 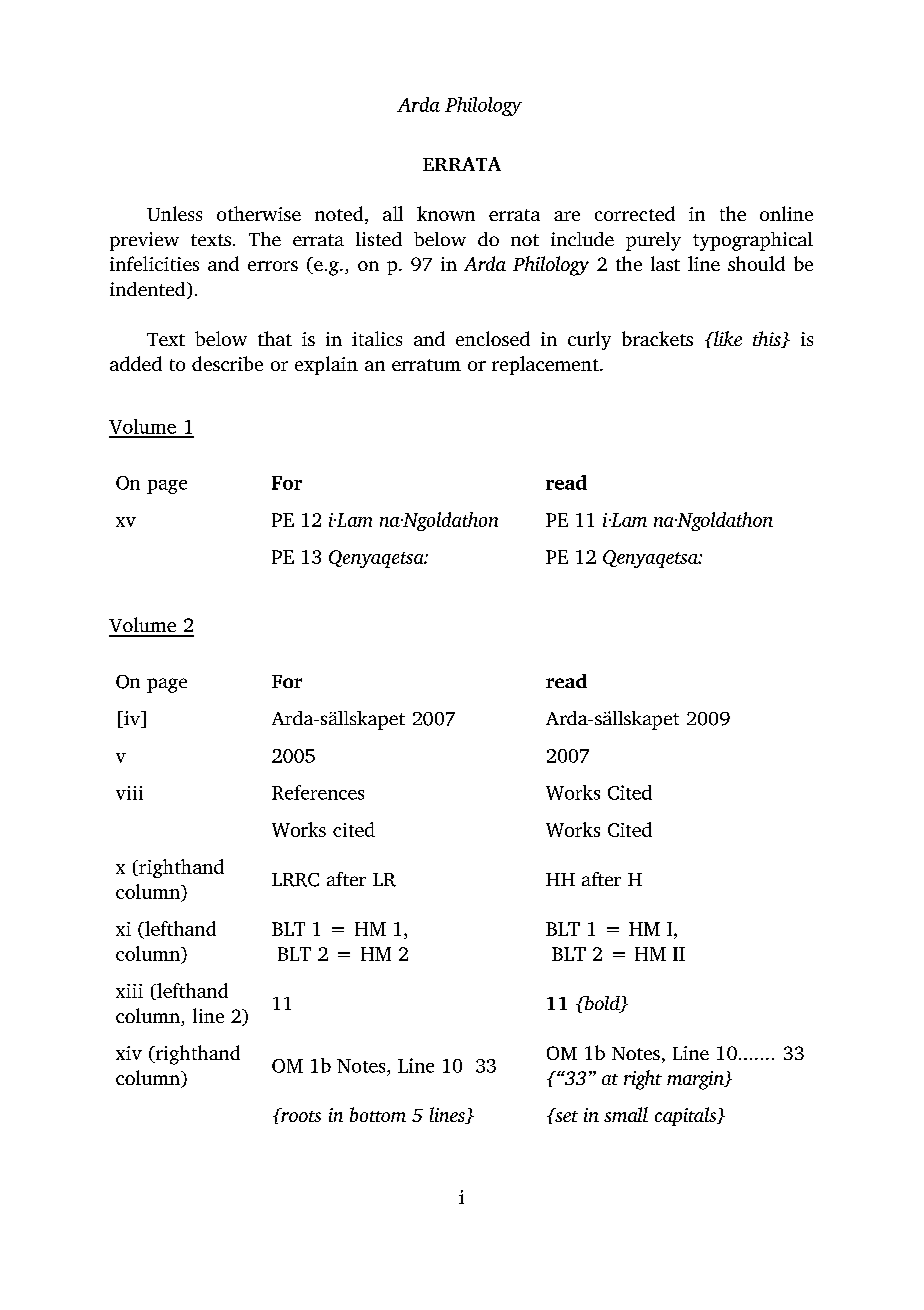 I want to click on margin, so click(x=696, y=1080).
